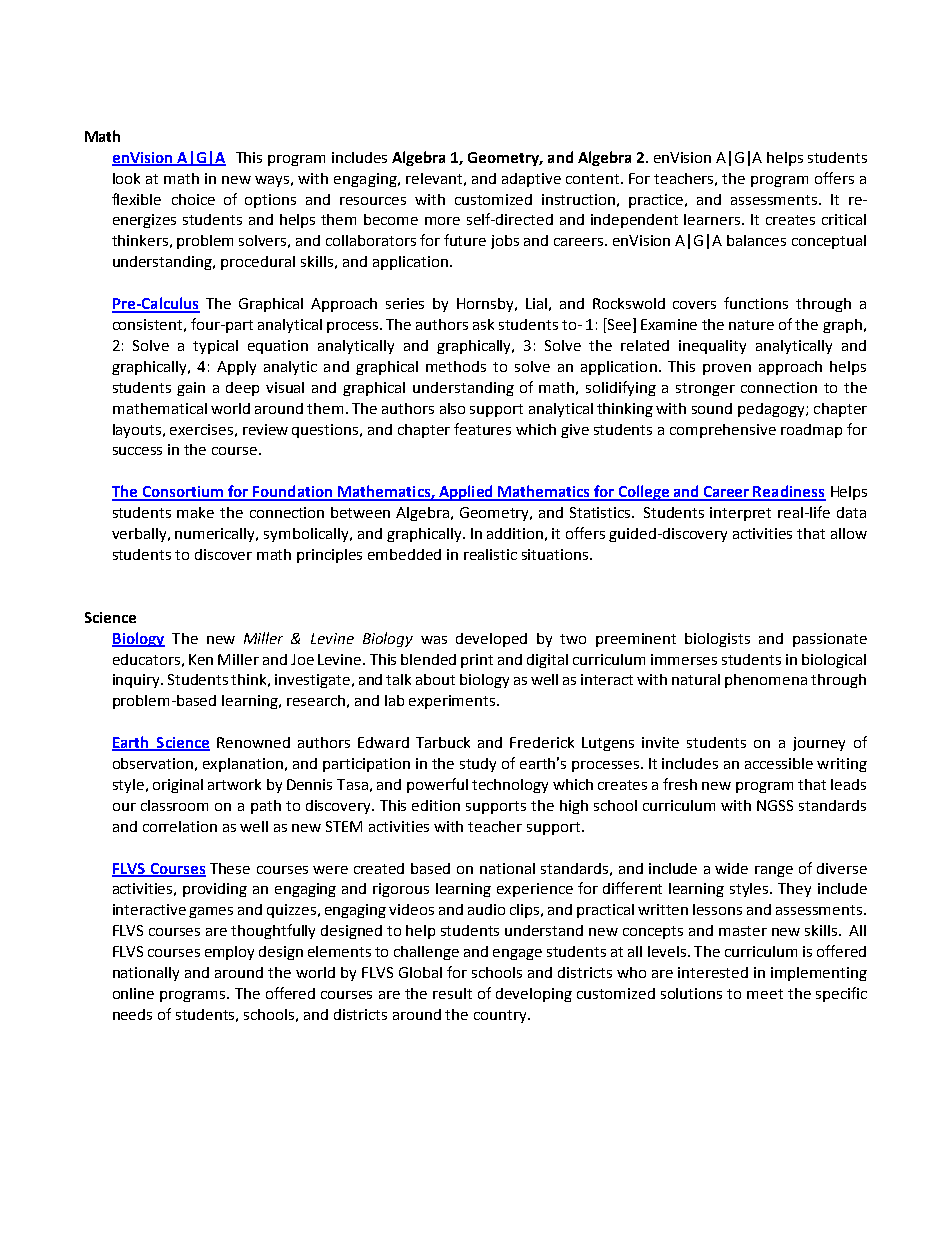 The image size is (952, 1233). What do you see at coordinates (713, 219) in the page?
I see `learners` at bounding box center [713, 219].
